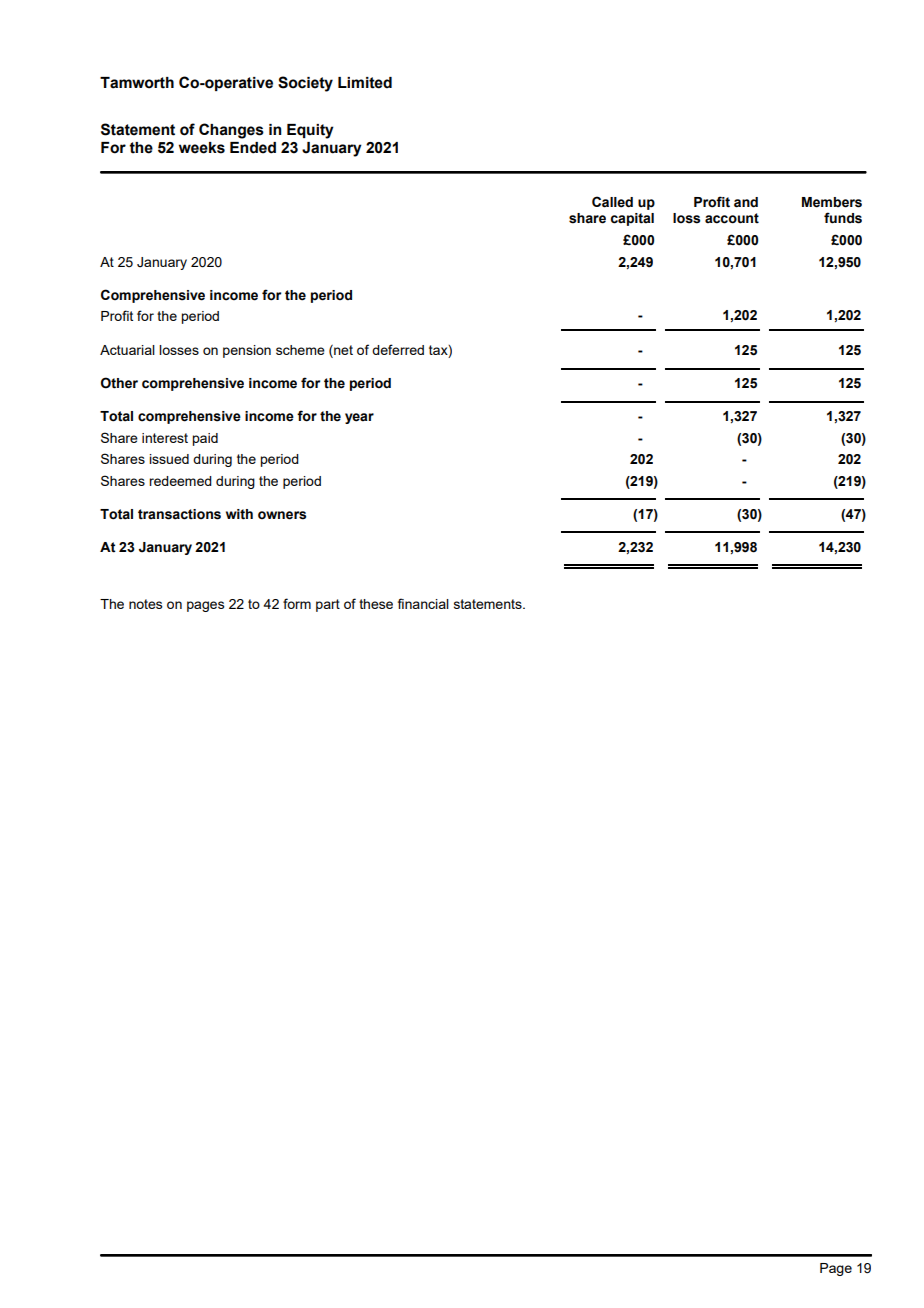 This image has width=924, height=1308. I want to click on year, so click(359, 418).
